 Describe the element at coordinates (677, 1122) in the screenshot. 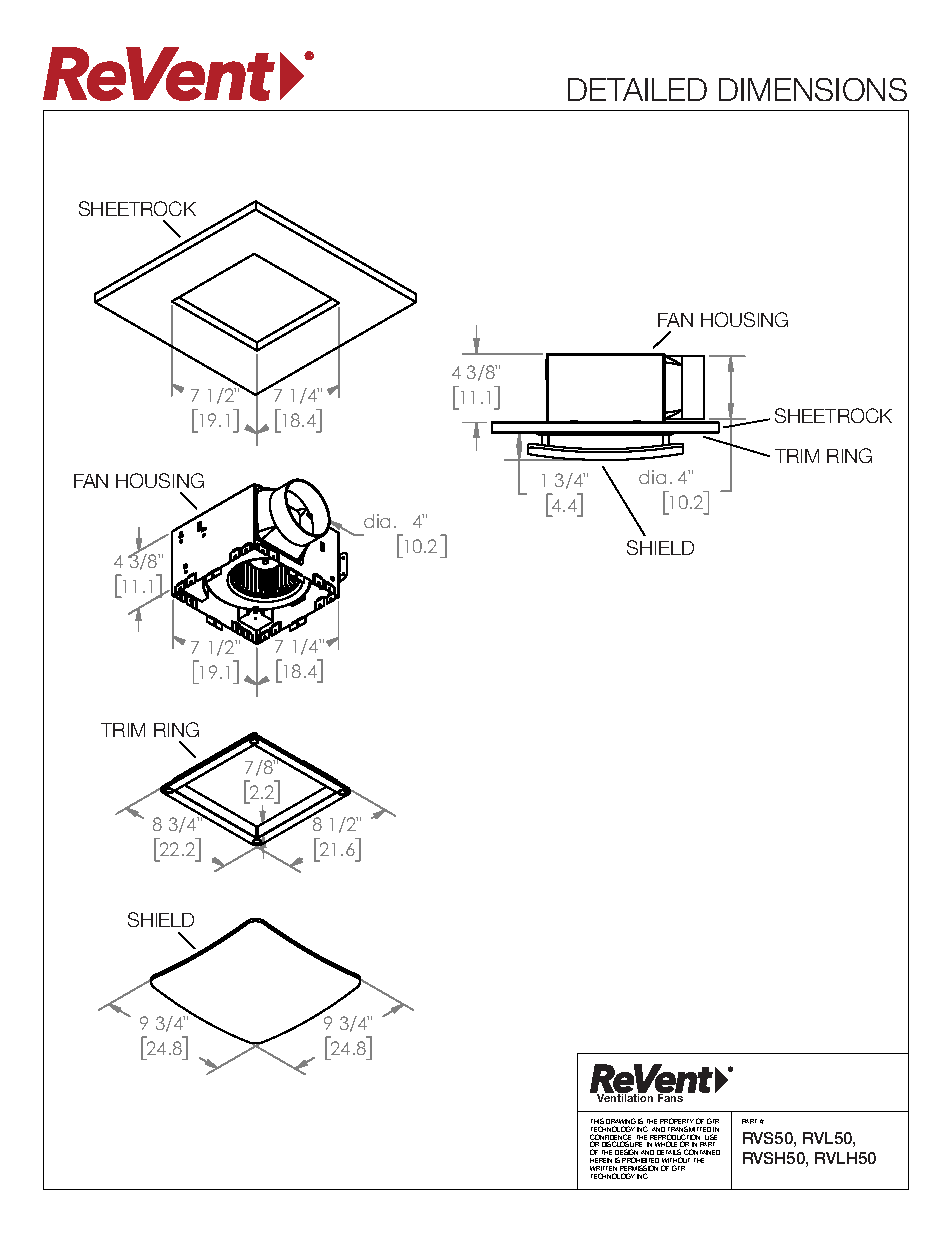

I see `PROPERTY` at that location.
